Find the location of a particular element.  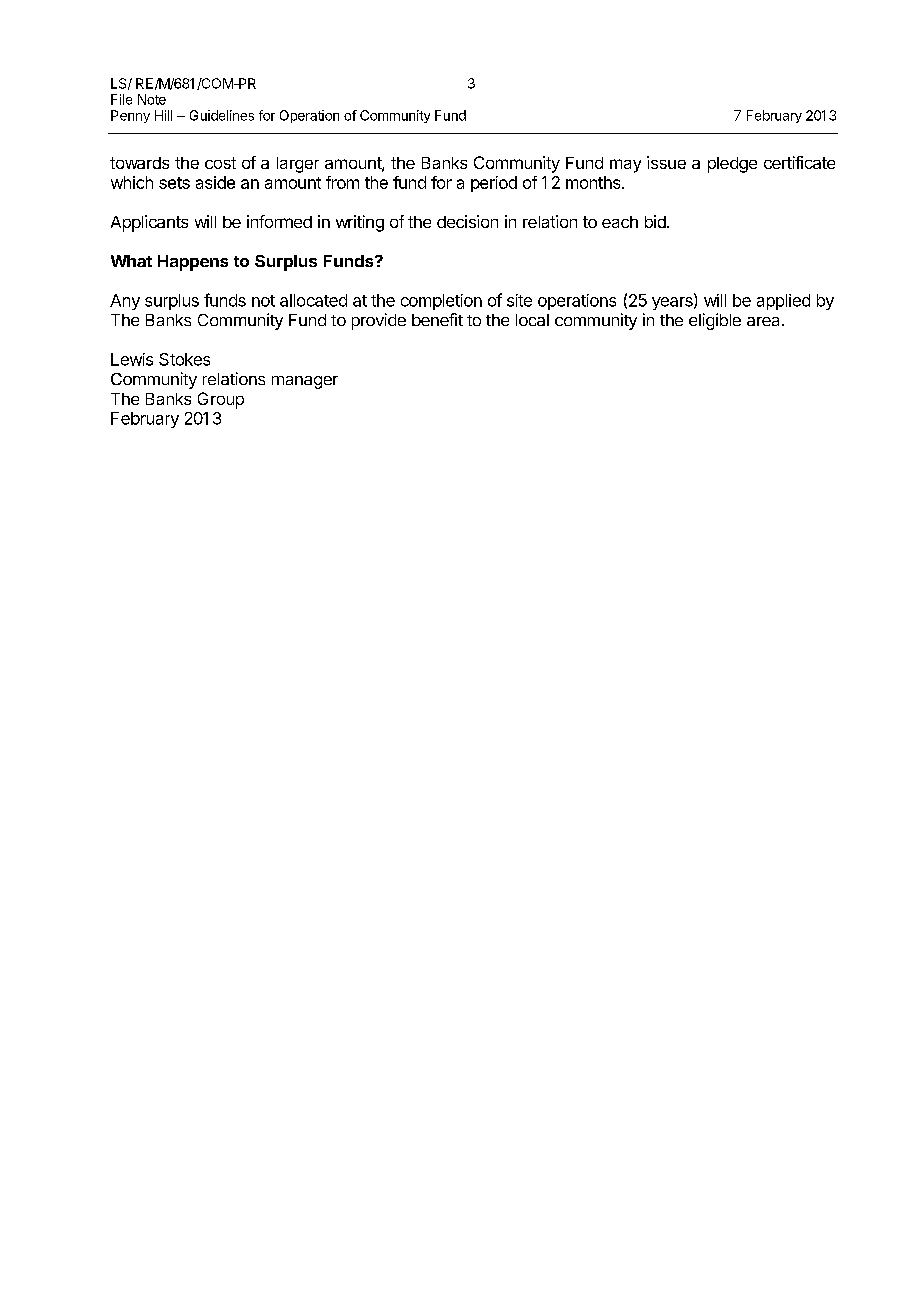

eligible is located at coordinates (715, 321).
